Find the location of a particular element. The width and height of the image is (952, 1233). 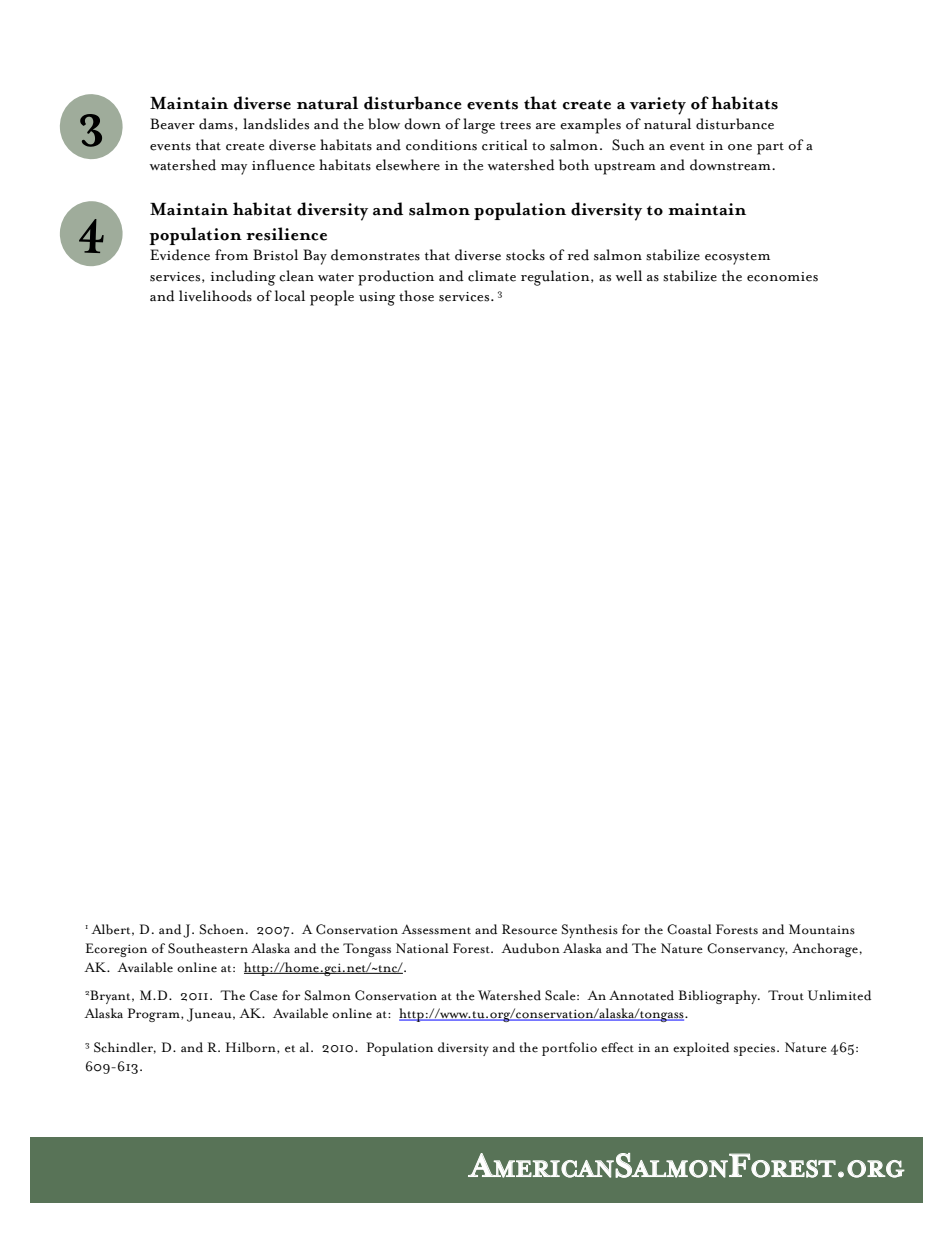

Program is located at coordinates (155, 1015).
